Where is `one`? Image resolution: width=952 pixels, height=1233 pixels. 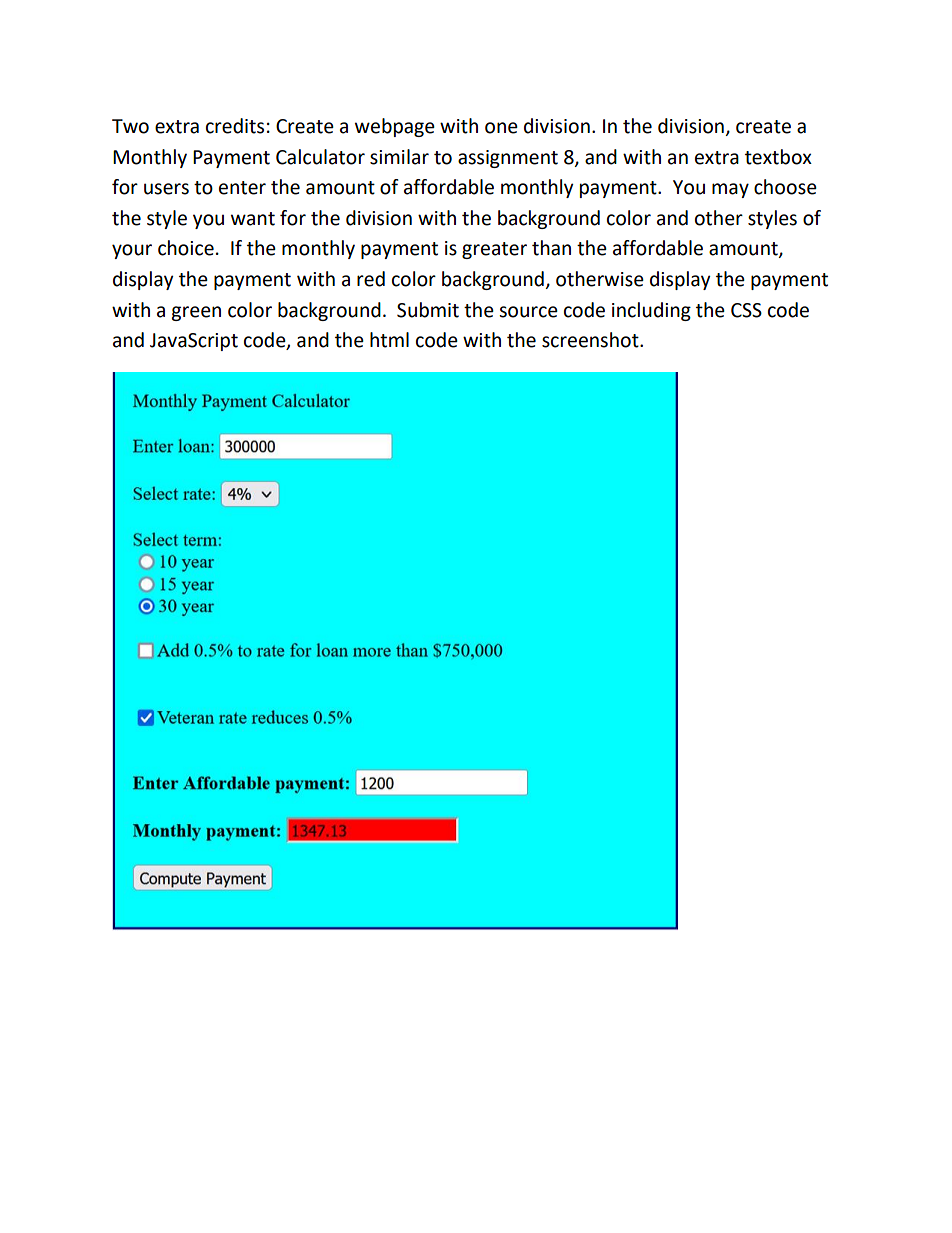 one is located at coordinates (501, 128).
